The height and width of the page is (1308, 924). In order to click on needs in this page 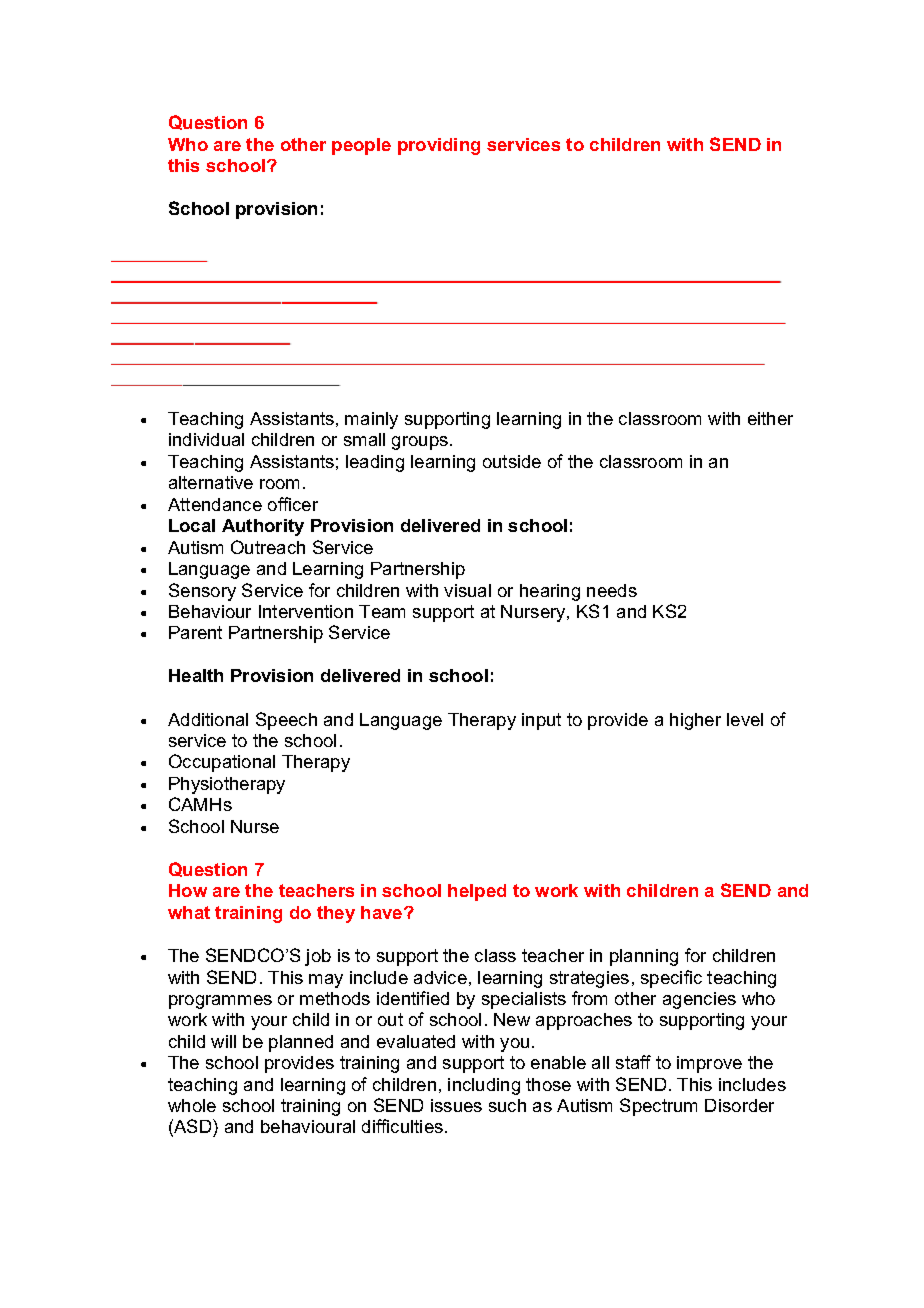, I will do `click(612, 590)`.
